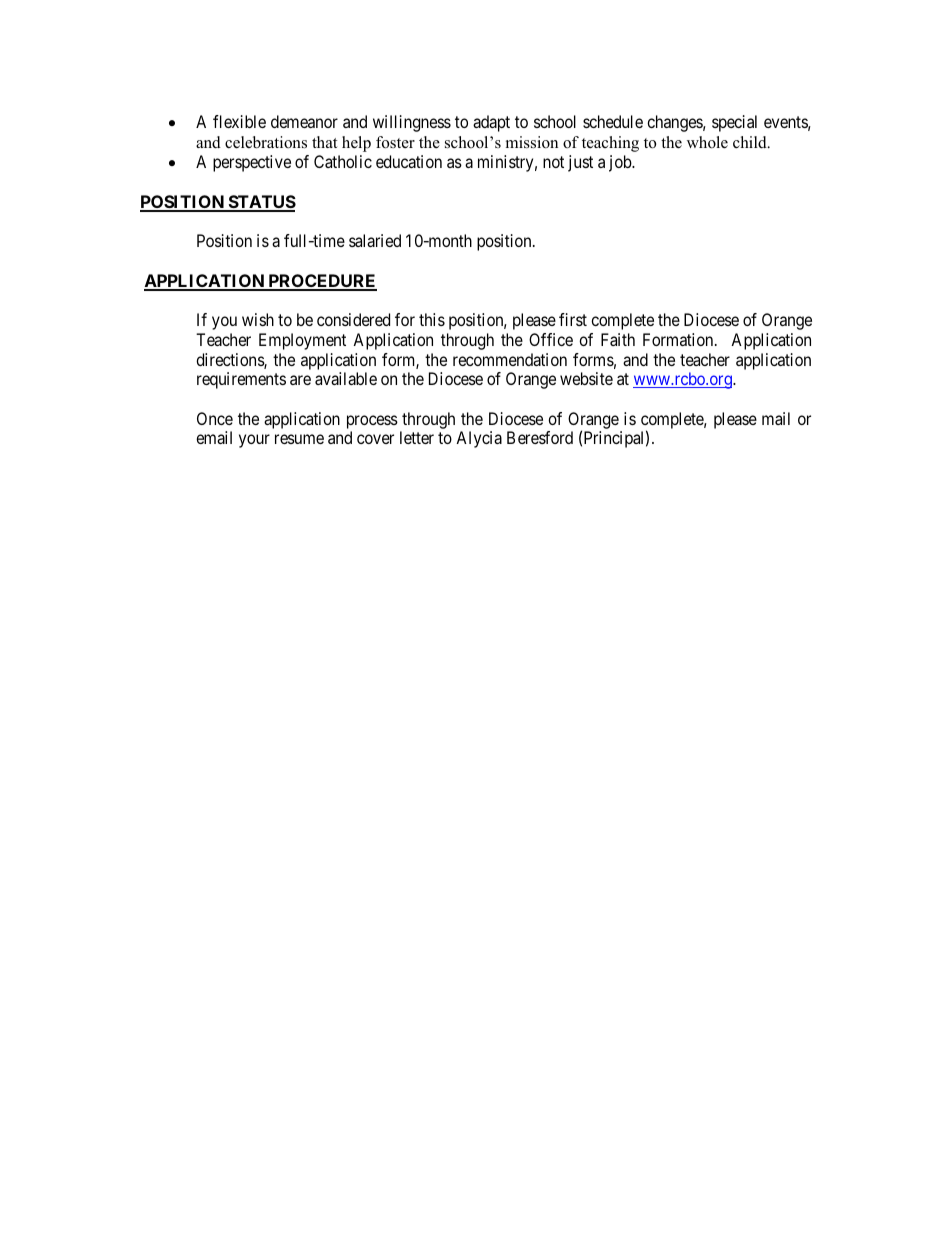 The image size is (952, 1233). What do you see at coordinates (417, 437) in the screenshot?
I see `letter` at bounding box center [417, 437].
